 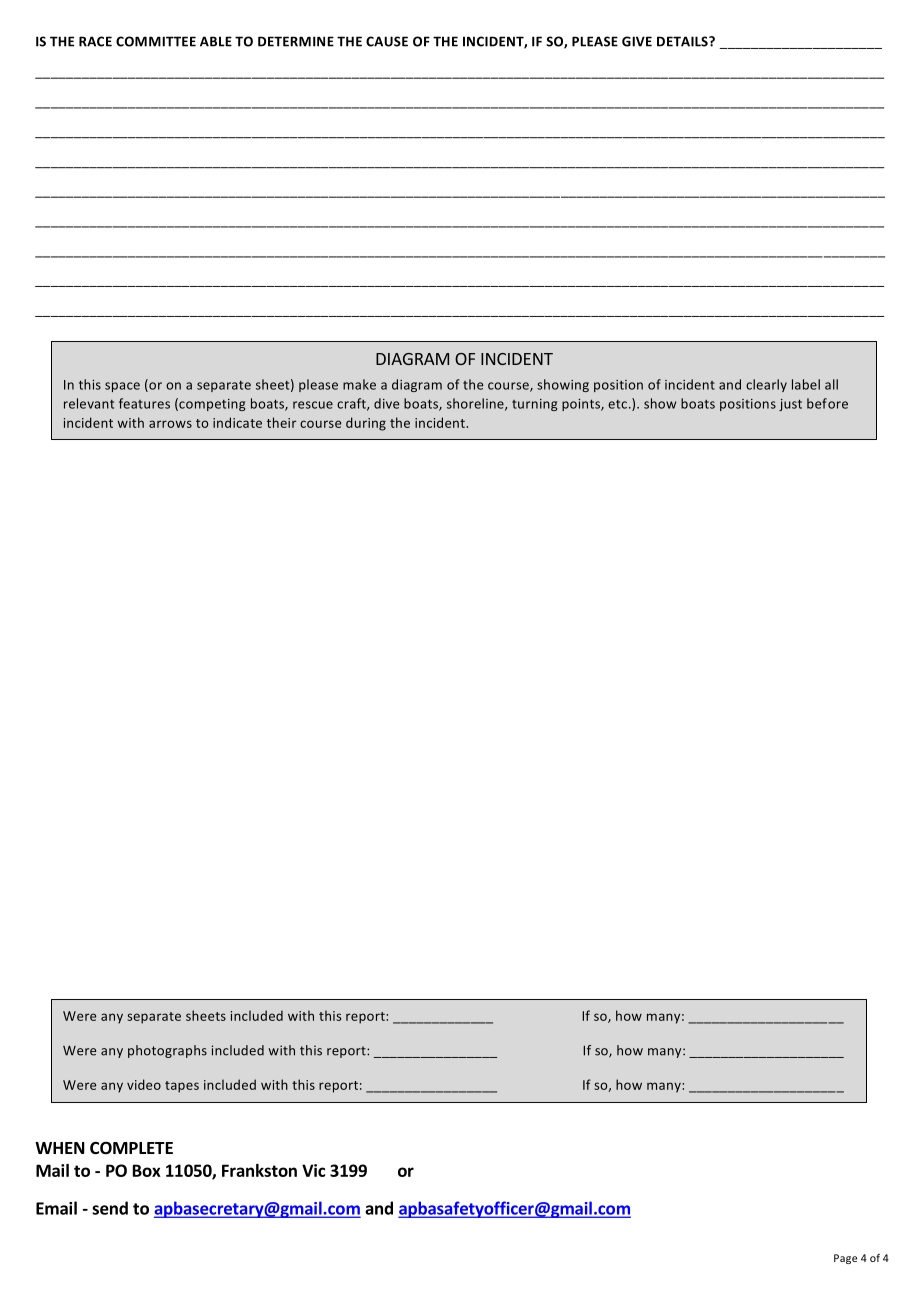 I want to click on just, so click(x=790, y=405).
